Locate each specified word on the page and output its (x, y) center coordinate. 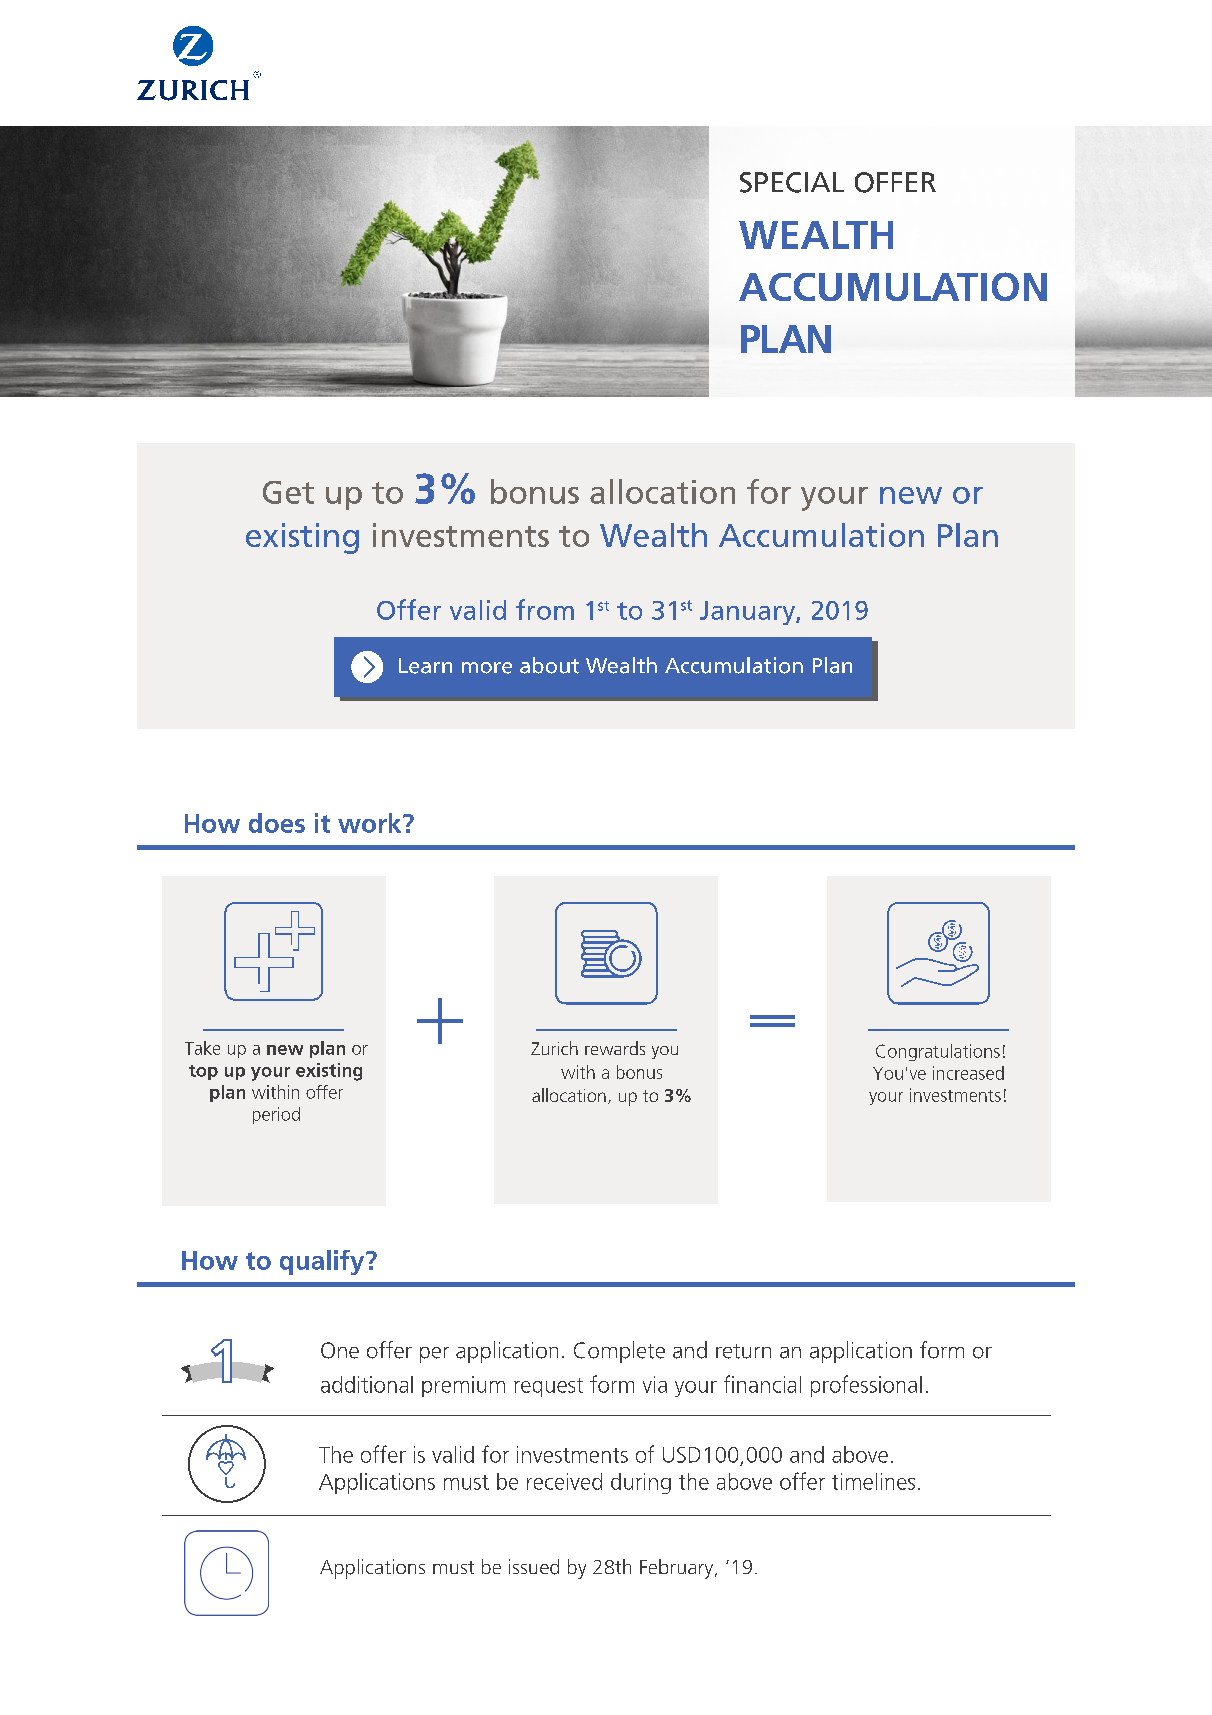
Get (288, 492)
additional (367, 1384)
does (277, 823)
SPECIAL (792, 182)
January (748, 613)
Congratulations (938, 1052)
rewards (615, 1048)
